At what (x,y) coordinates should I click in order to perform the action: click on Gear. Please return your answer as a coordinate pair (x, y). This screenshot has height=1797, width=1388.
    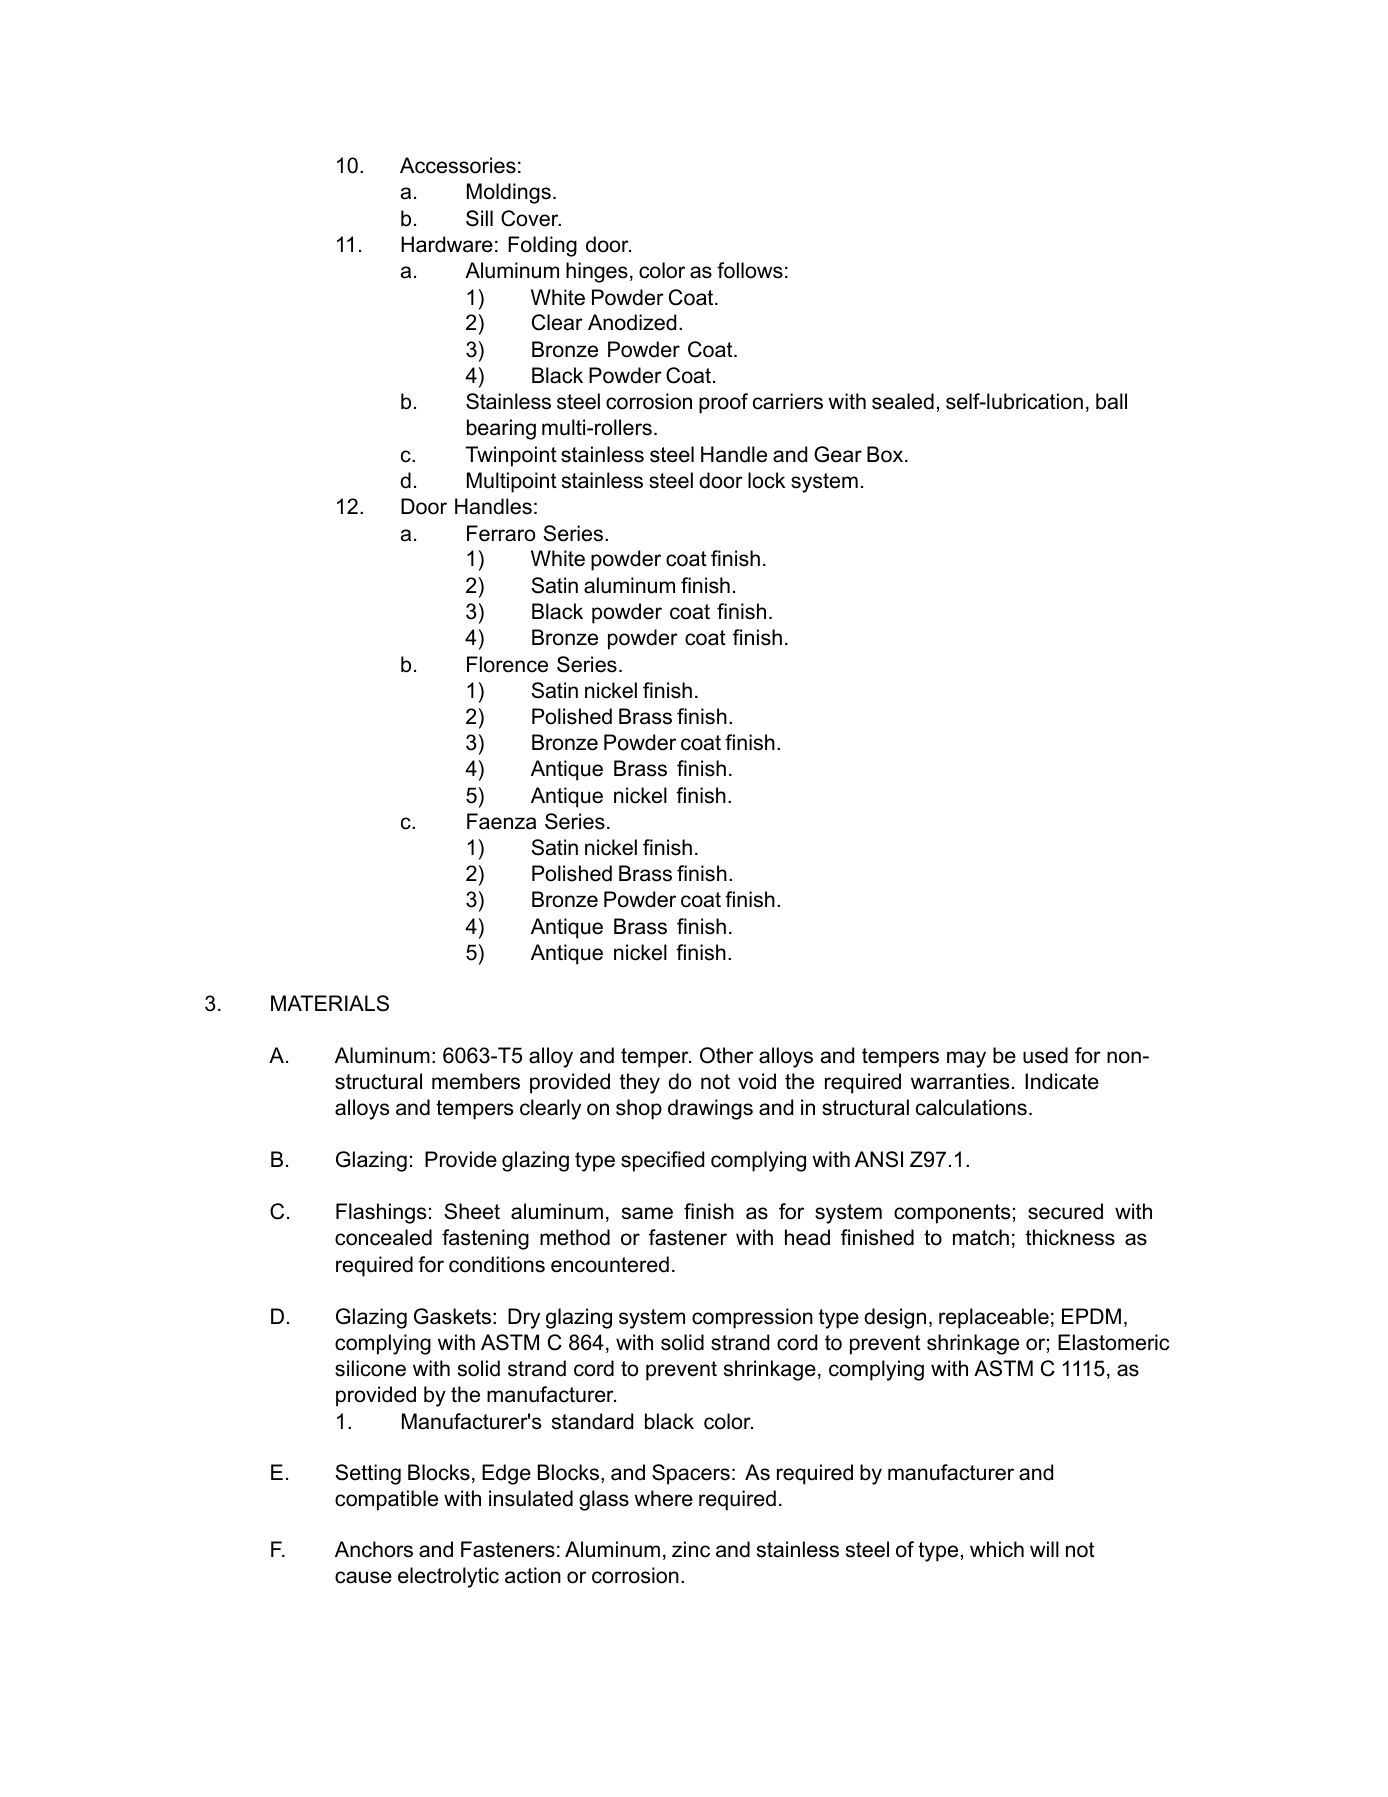
    Looking at the image, I should click on (838, 454).
